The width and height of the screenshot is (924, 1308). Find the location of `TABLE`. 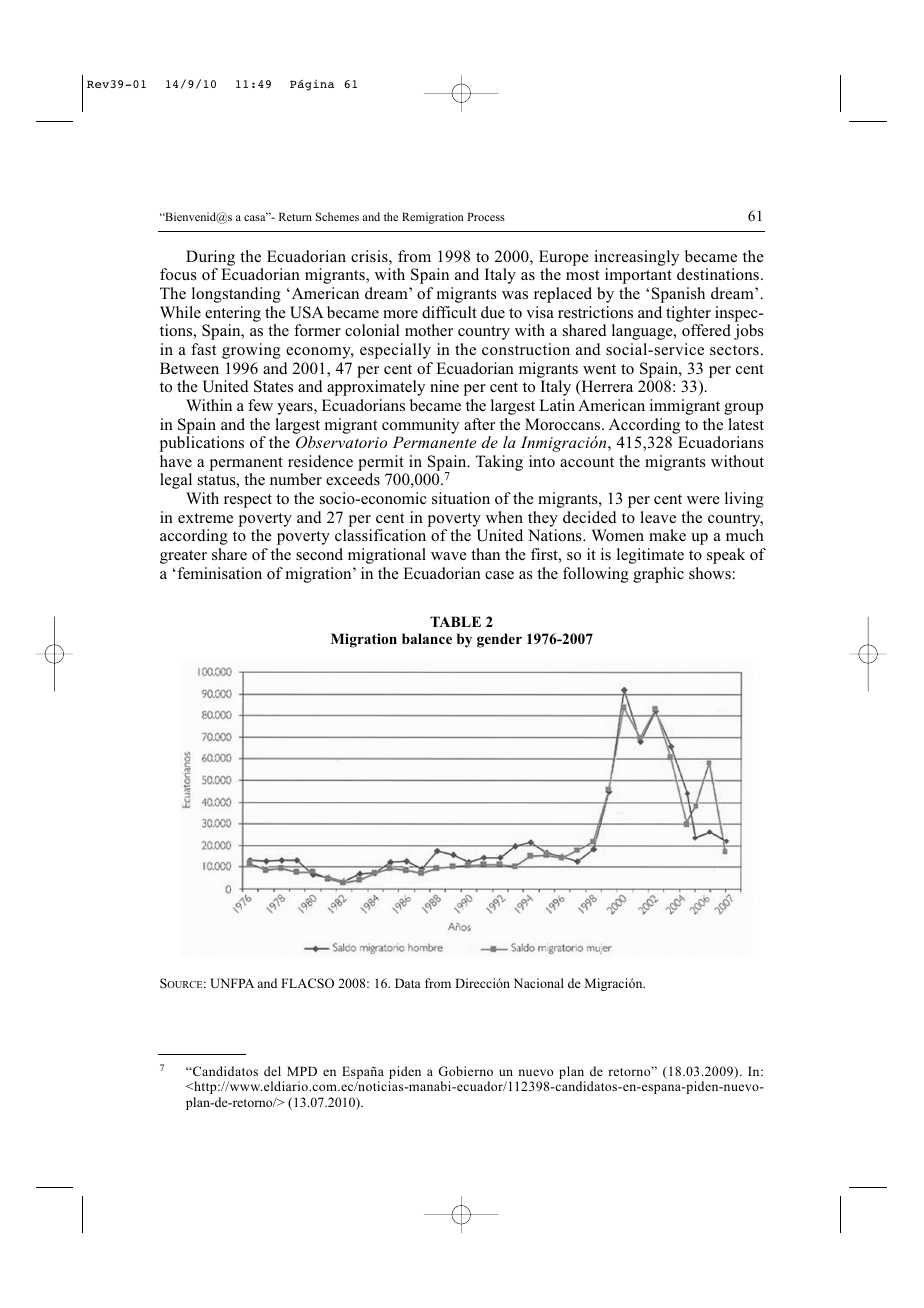

TABLE is located at coordinates (455, 621).
